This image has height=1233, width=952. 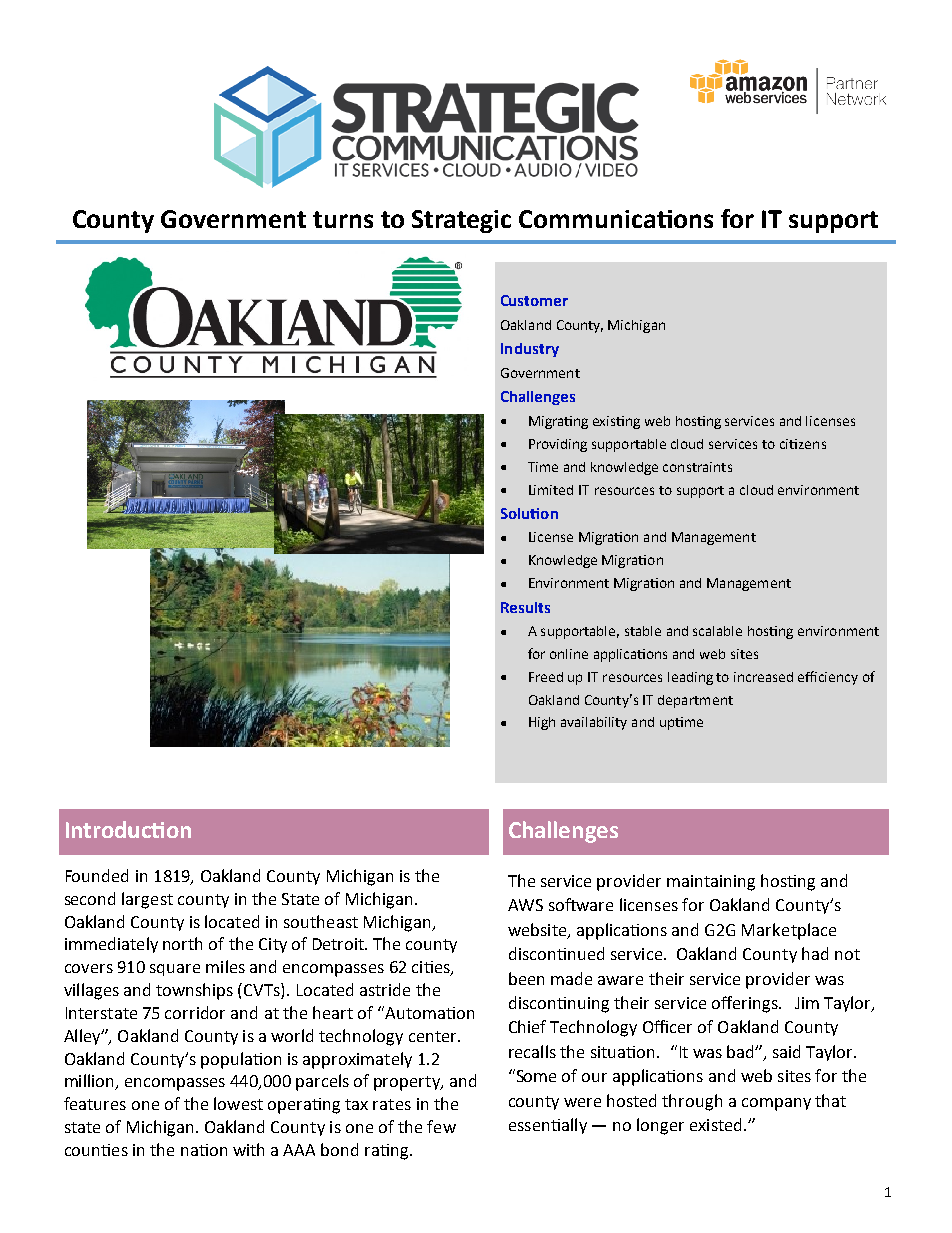 What do you see at coordinates (546, 677) in the image?
I see `Freed` at bounding box center [546, 677].
